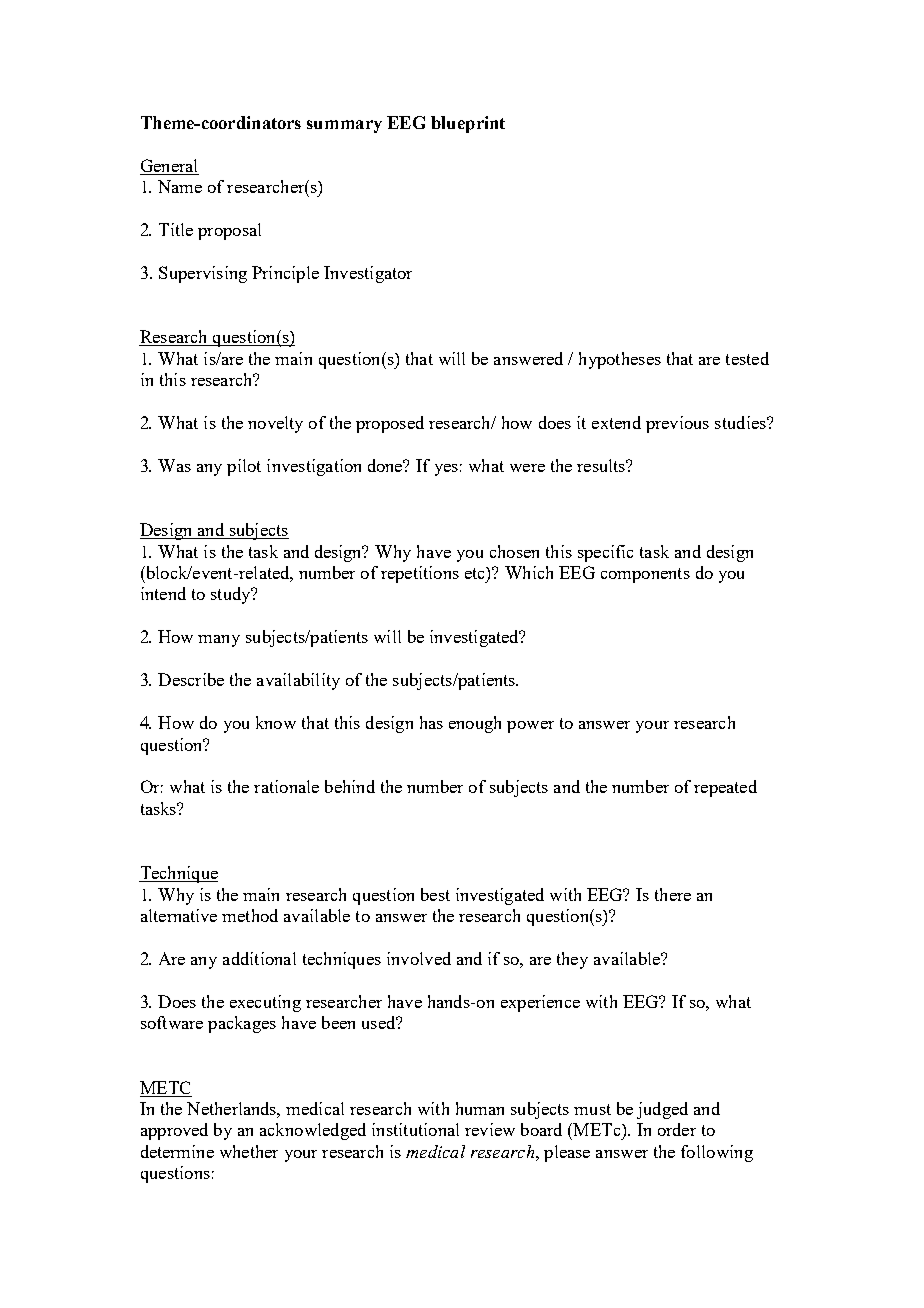 This image has width=924, height=1308. What do you see at coordinates (475, 724) in the image?
I see `enough` at bounding box center [475, 724].
